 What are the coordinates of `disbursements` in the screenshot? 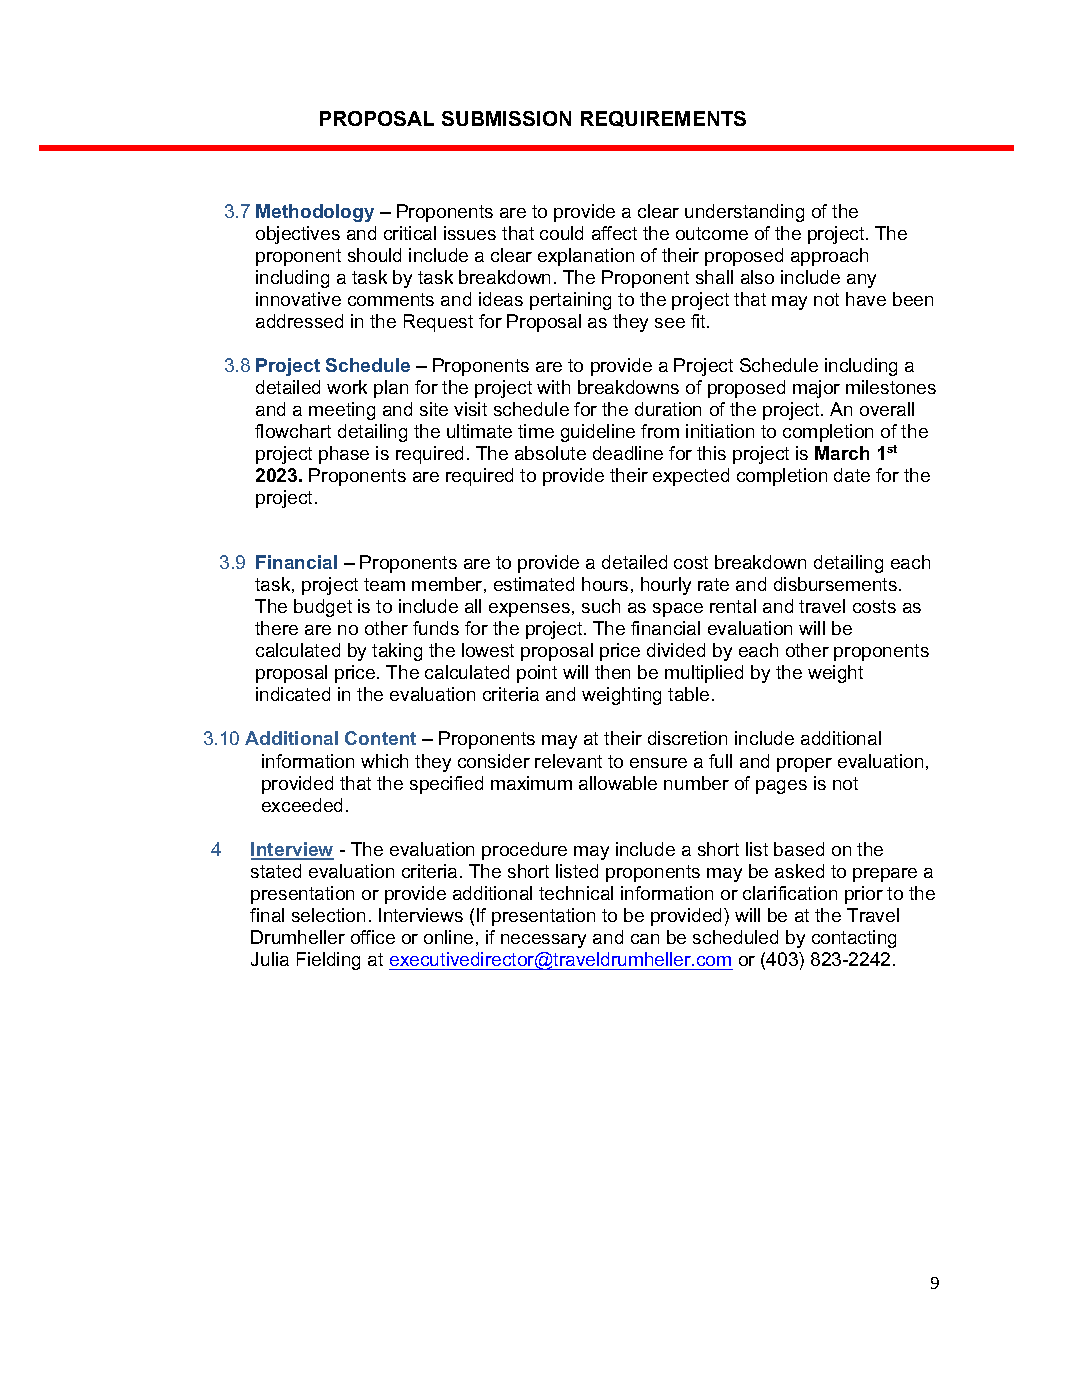 It's located at (835, 584).
